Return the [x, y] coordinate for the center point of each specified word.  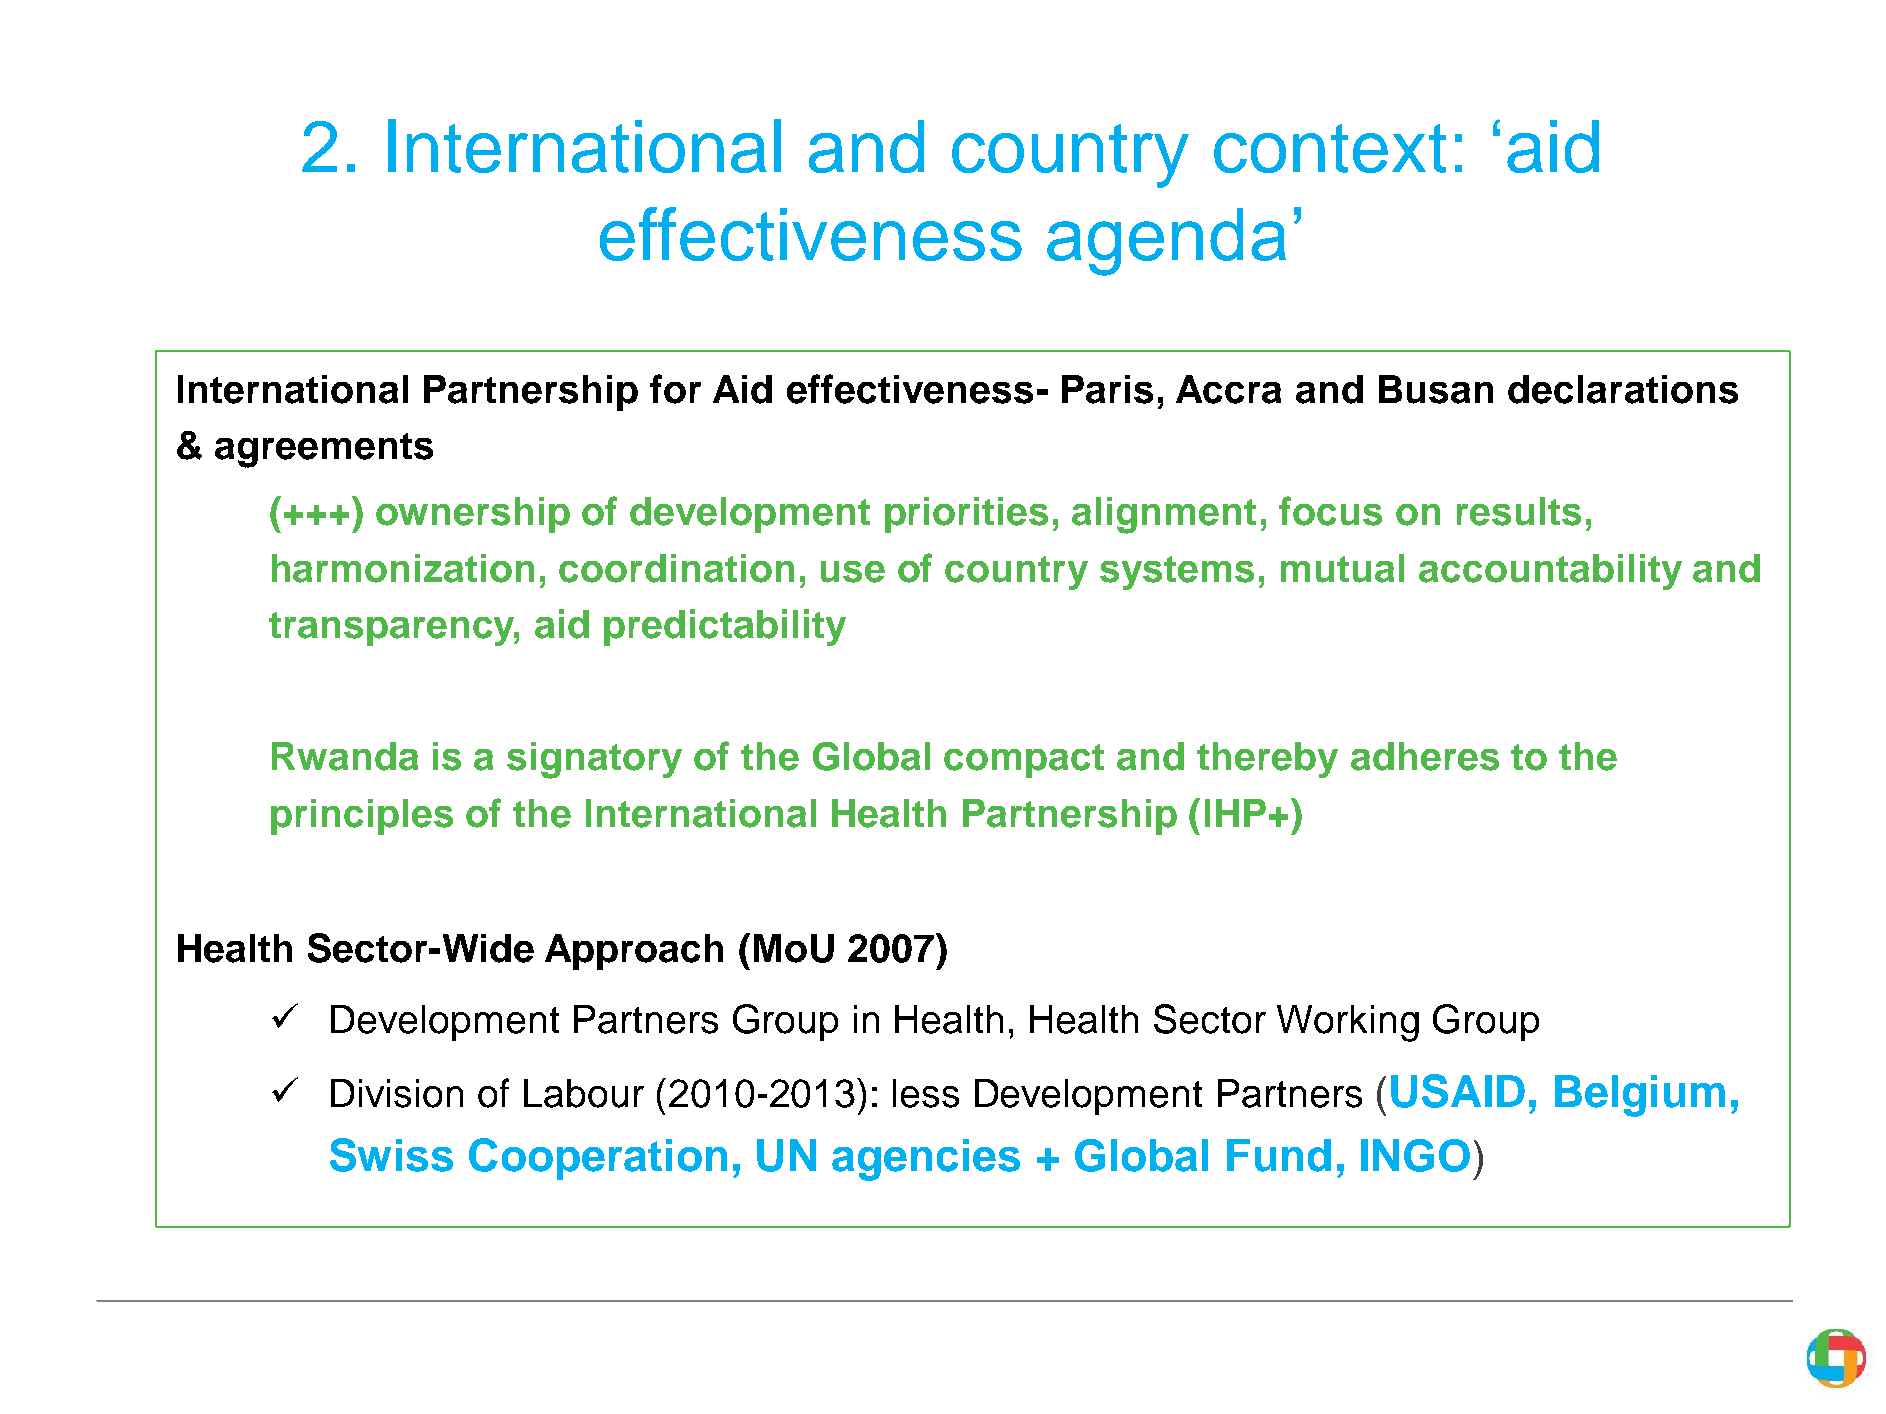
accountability [1550, 572]
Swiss [391, 1155]
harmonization [403, 568]
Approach [634, 952]
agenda [1166, 242]
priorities [966, 515]
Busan [1436, 389]
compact [1024, 761]
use [853, 572]
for [675, 389]
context [1330, 148]
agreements [324, 450]
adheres [1425, 756]
